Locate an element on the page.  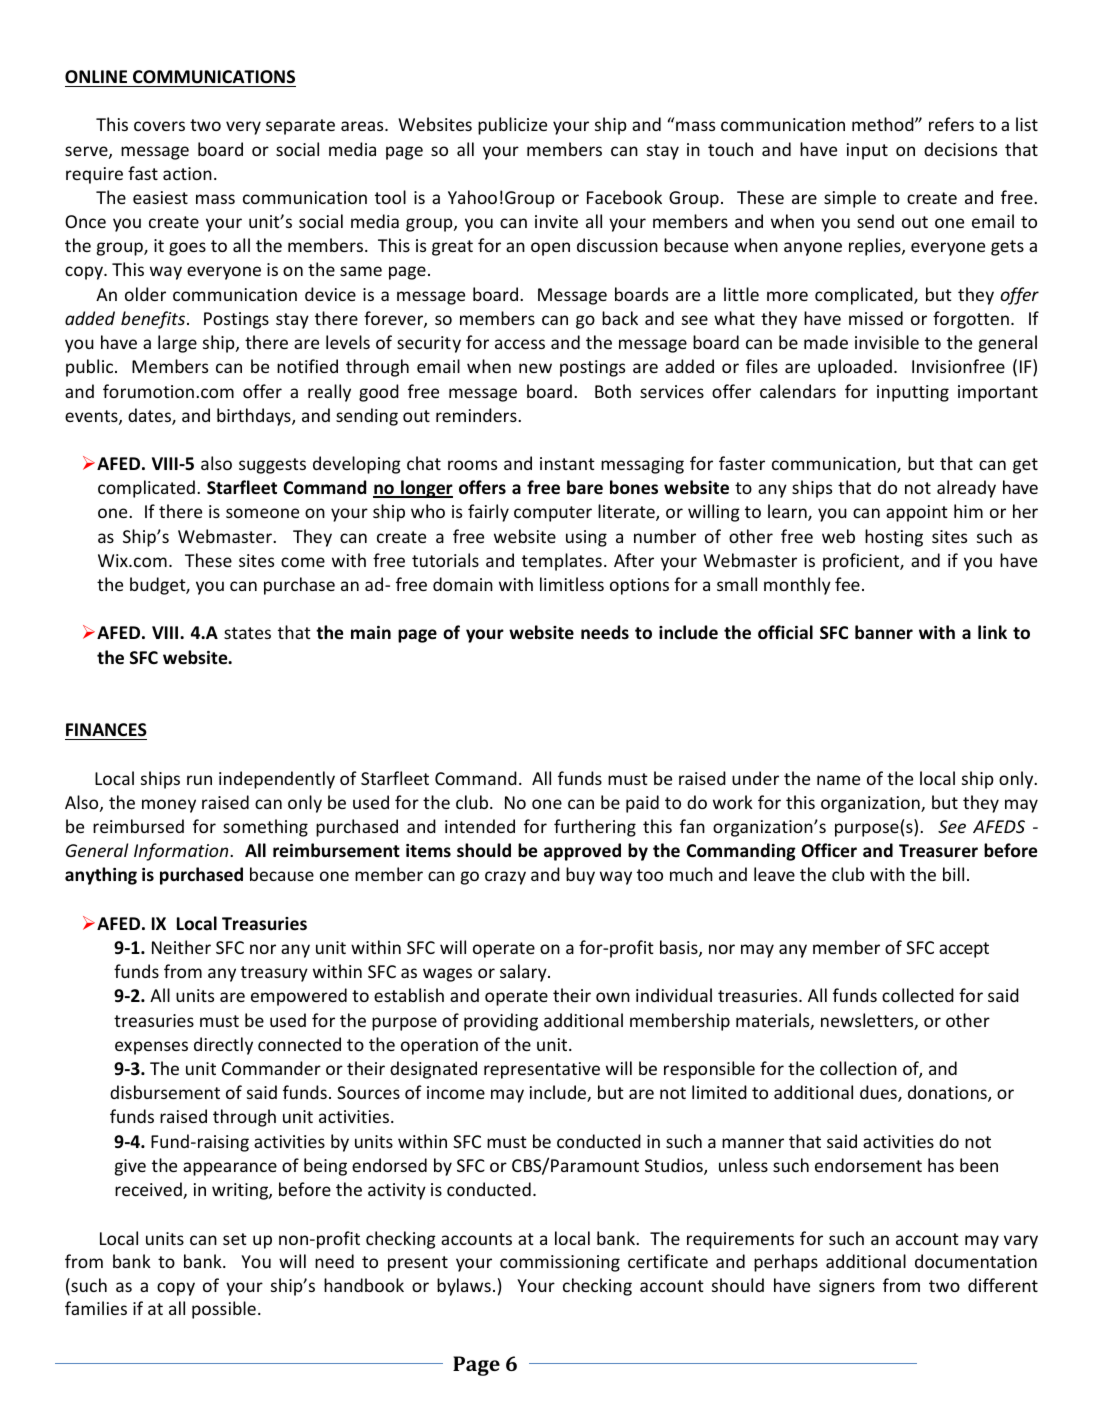
salary is located at coordinates (524, 973).
